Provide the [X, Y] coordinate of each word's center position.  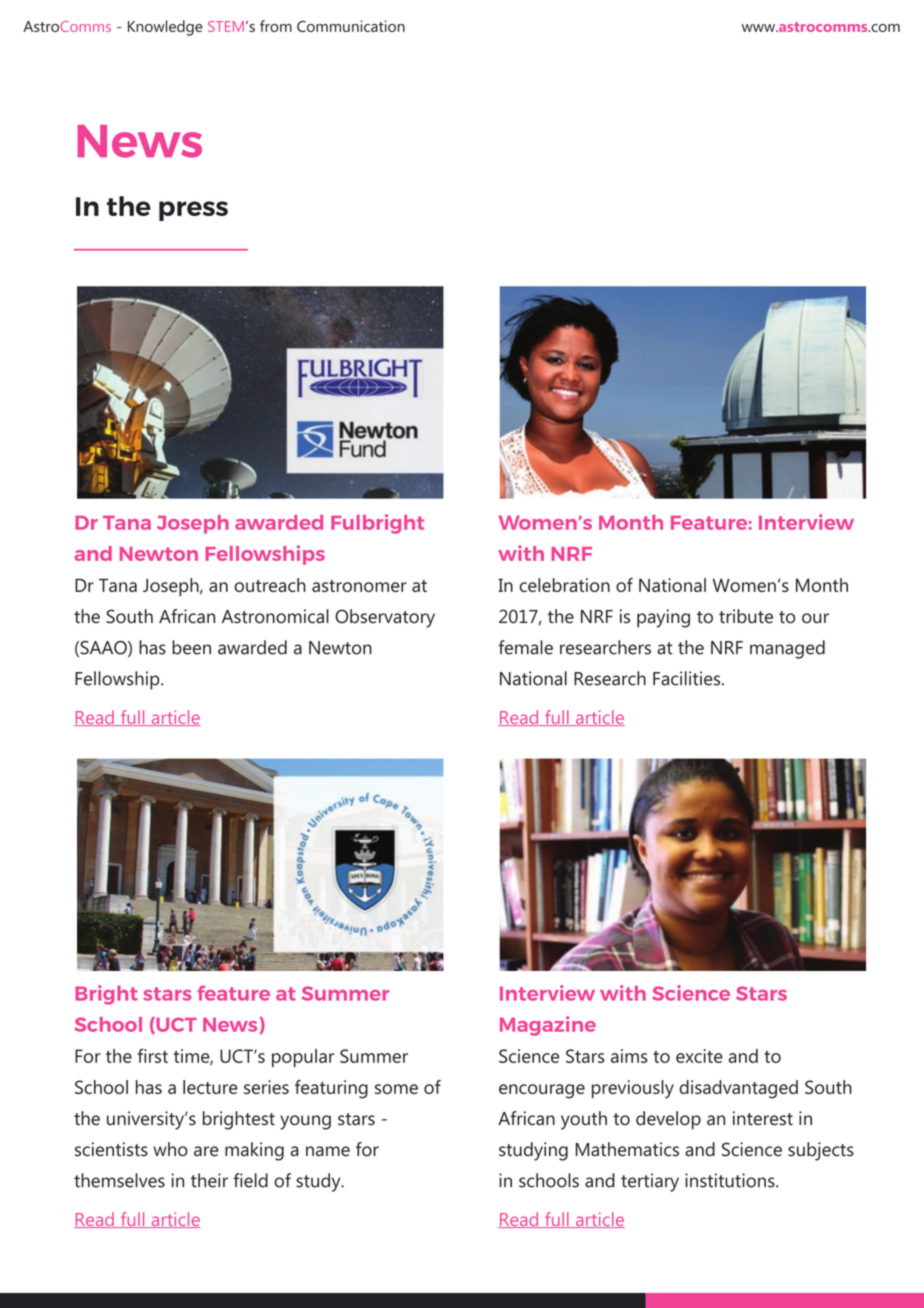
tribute [746, 616]
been [191, 647]
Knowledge [165, 28]
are [206, 1151]
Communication [351, 26]
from [276, 26]
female [525, 647]
